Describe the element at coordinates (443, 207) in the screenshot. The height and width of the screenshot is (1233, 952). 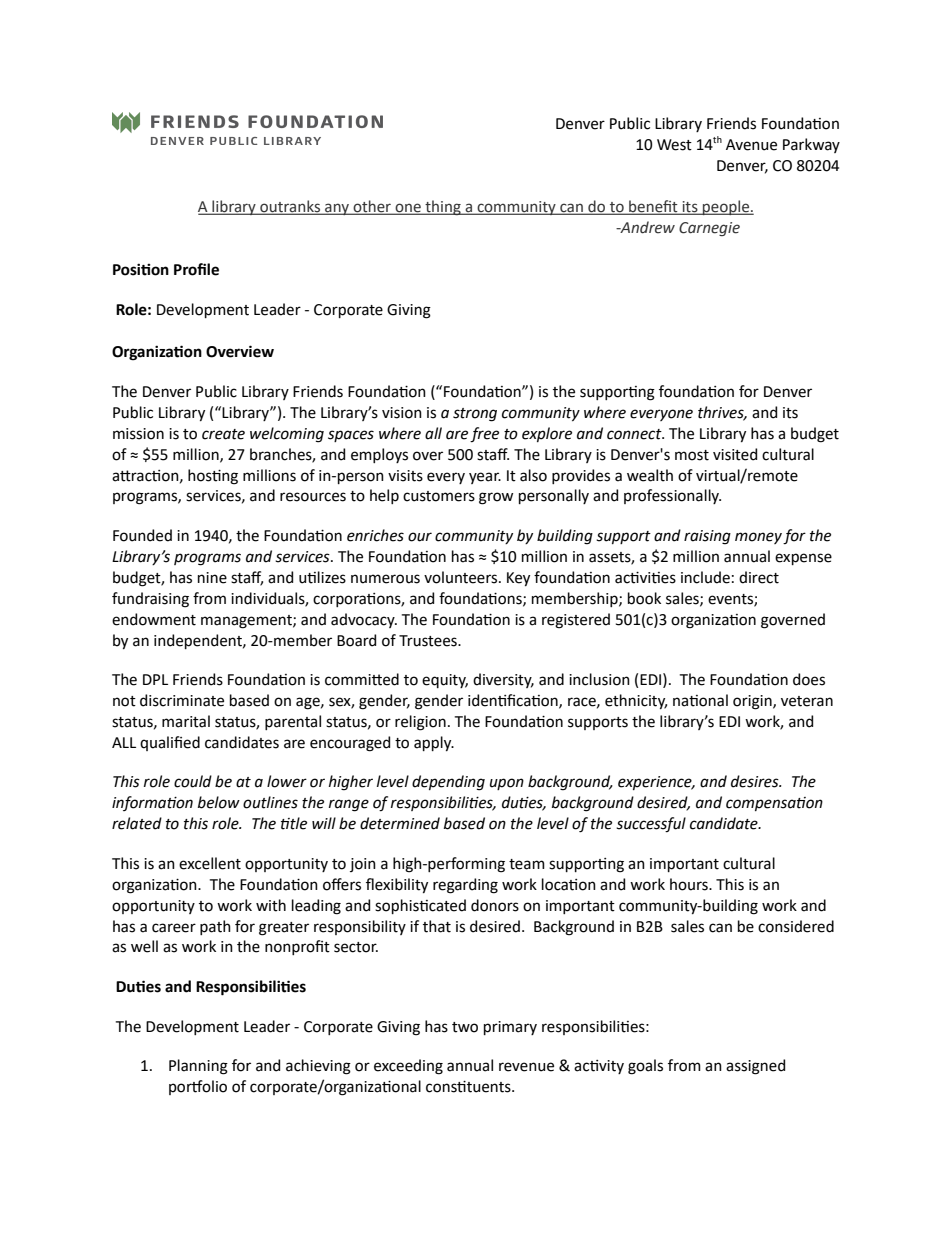
I see `thing` at that location.
